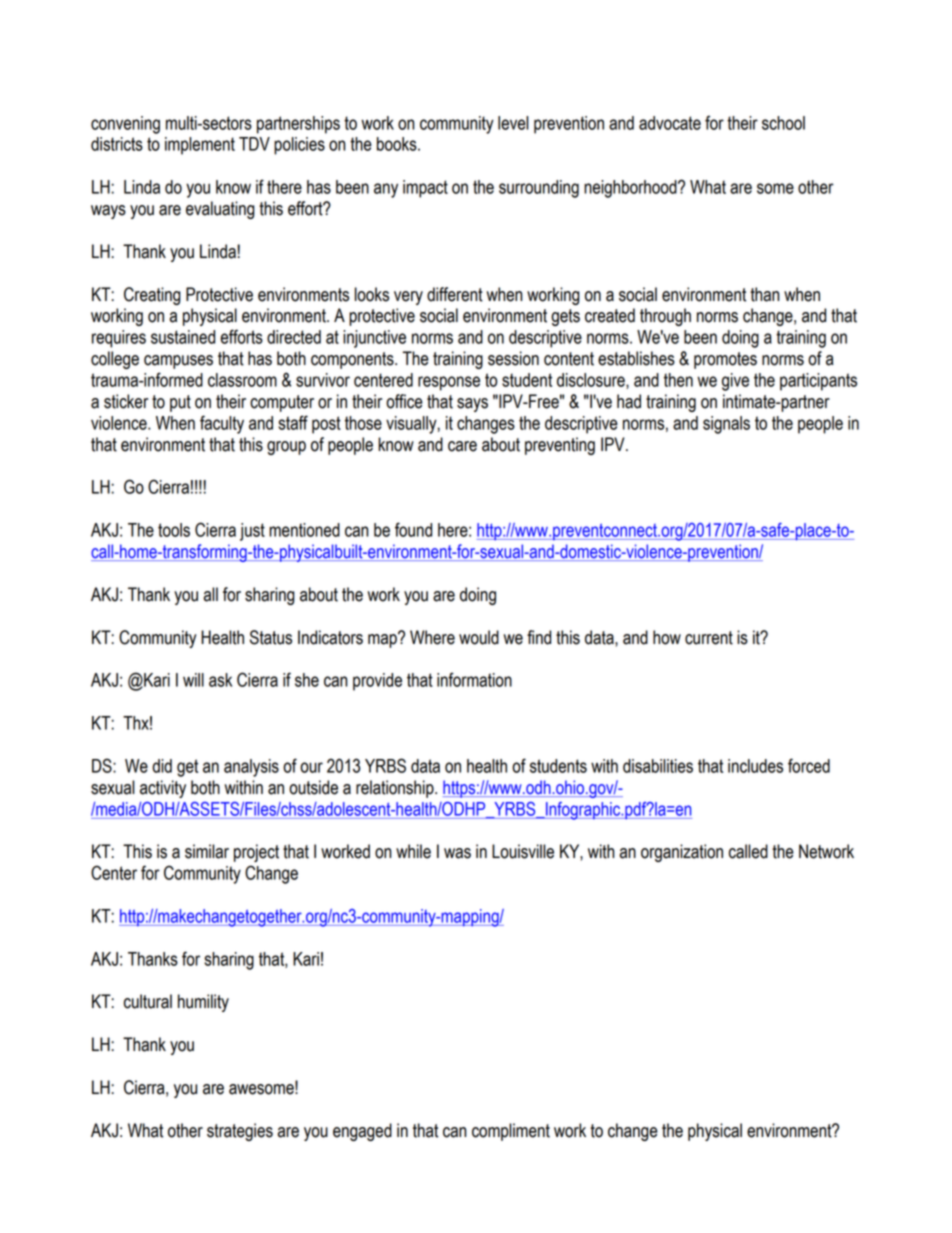 The width and height of the document is (952, 1233). I want to click on similar, so click(207, 851).
